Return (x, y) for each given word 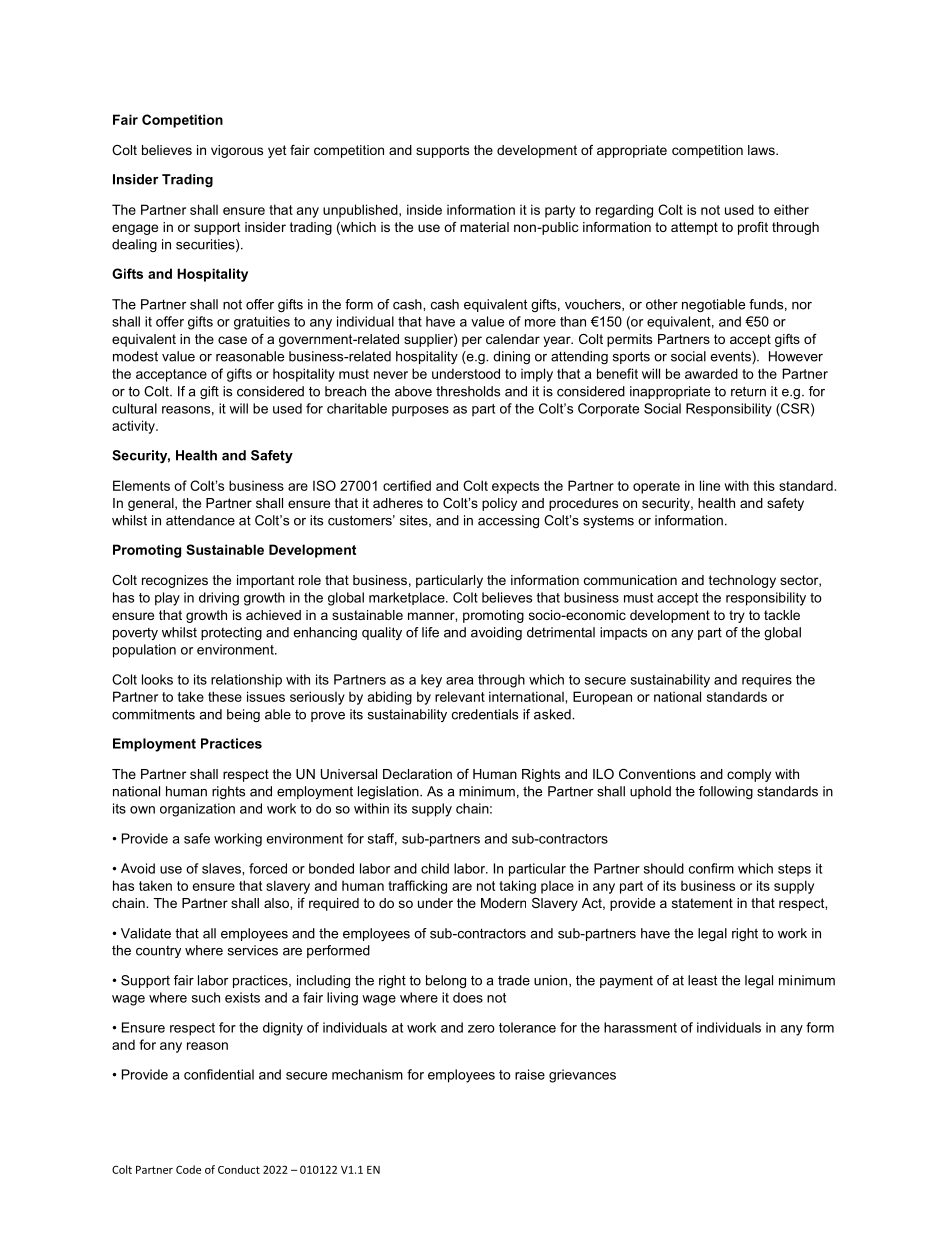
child (435, 868)
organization (197, 810)
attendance (200, 520)
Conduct (239, 1169)
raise (530, 1074)
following (726, 792)
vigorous (237, 151)
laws (762, 150)
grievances (582, 1076)
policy (499, 504)
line (710, 485)
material (484, 227)
